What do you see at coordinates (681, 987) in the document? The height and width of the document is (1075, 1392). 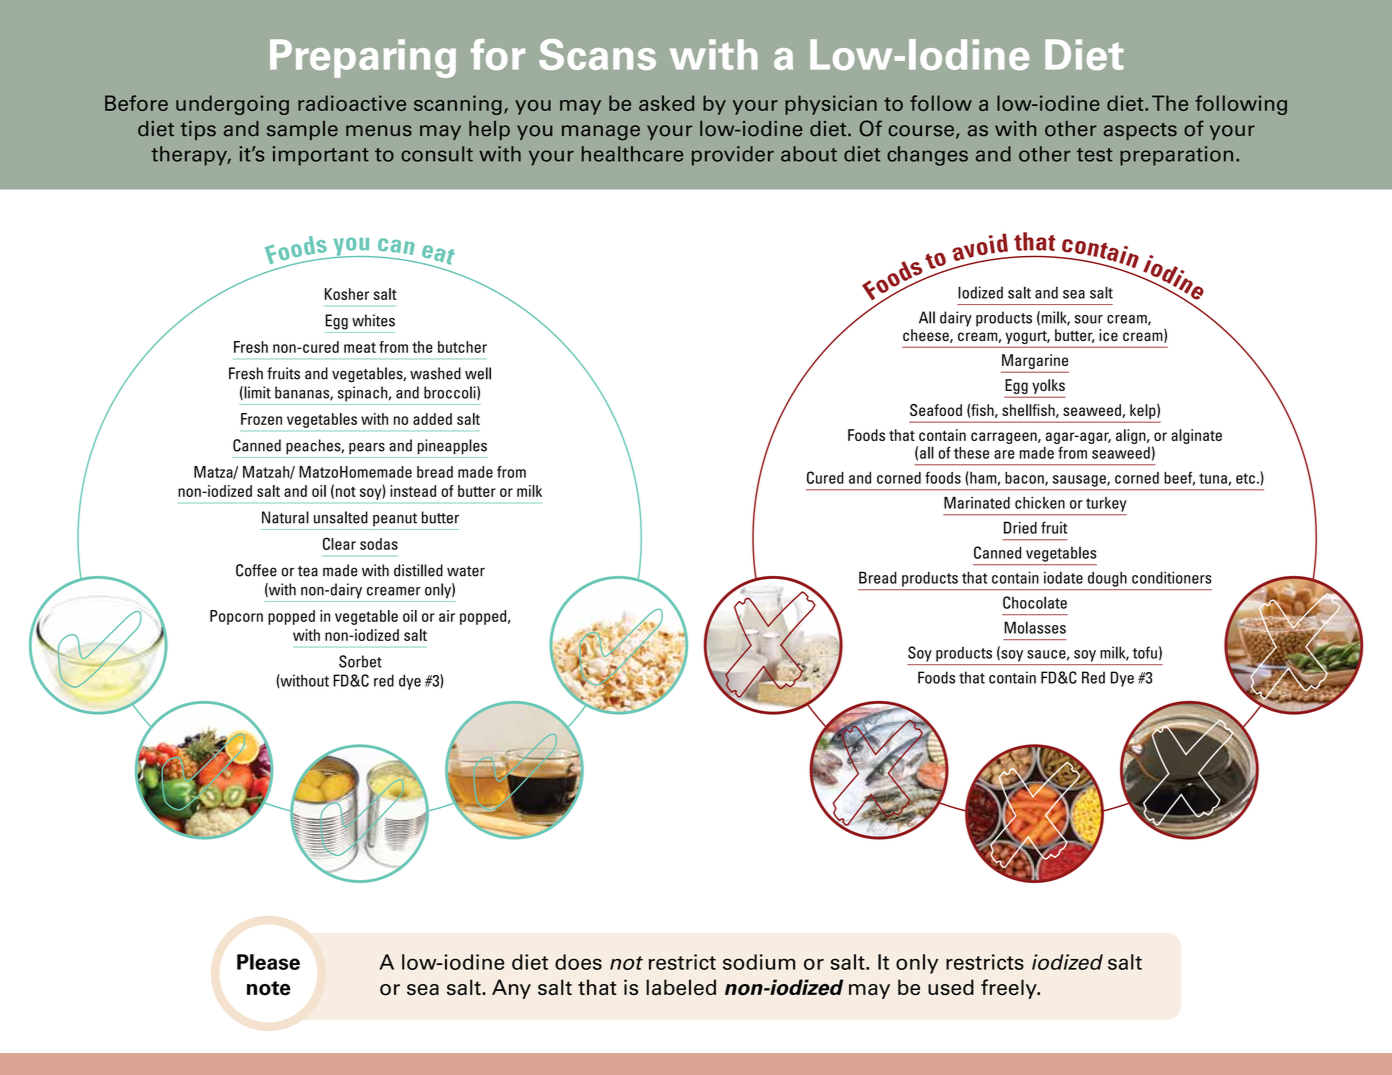 I see `labeled` at bounding box center [681, 987].
